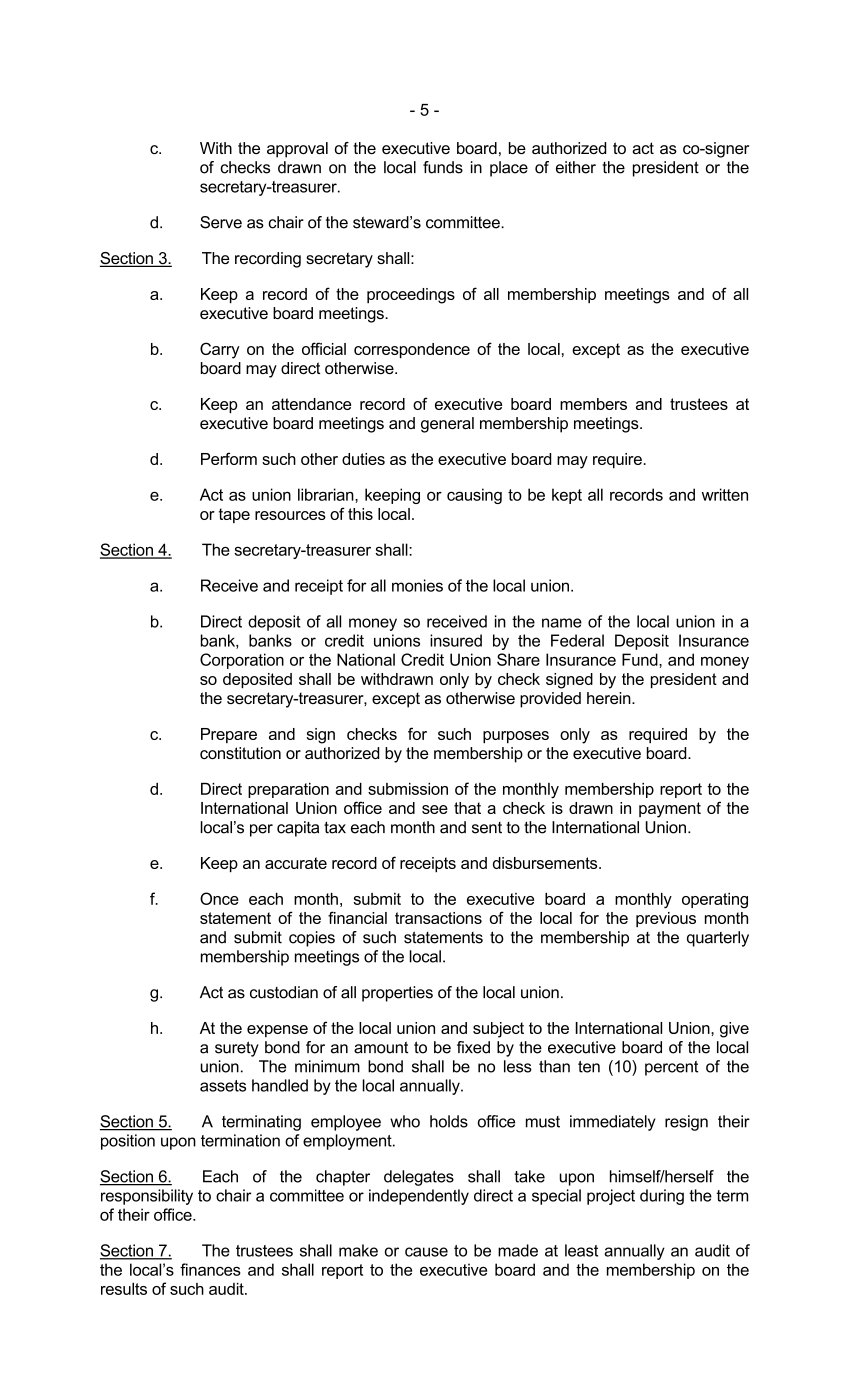 This screenshot has height=1400, width=849. I want to click on submission, so click(408, 789).
